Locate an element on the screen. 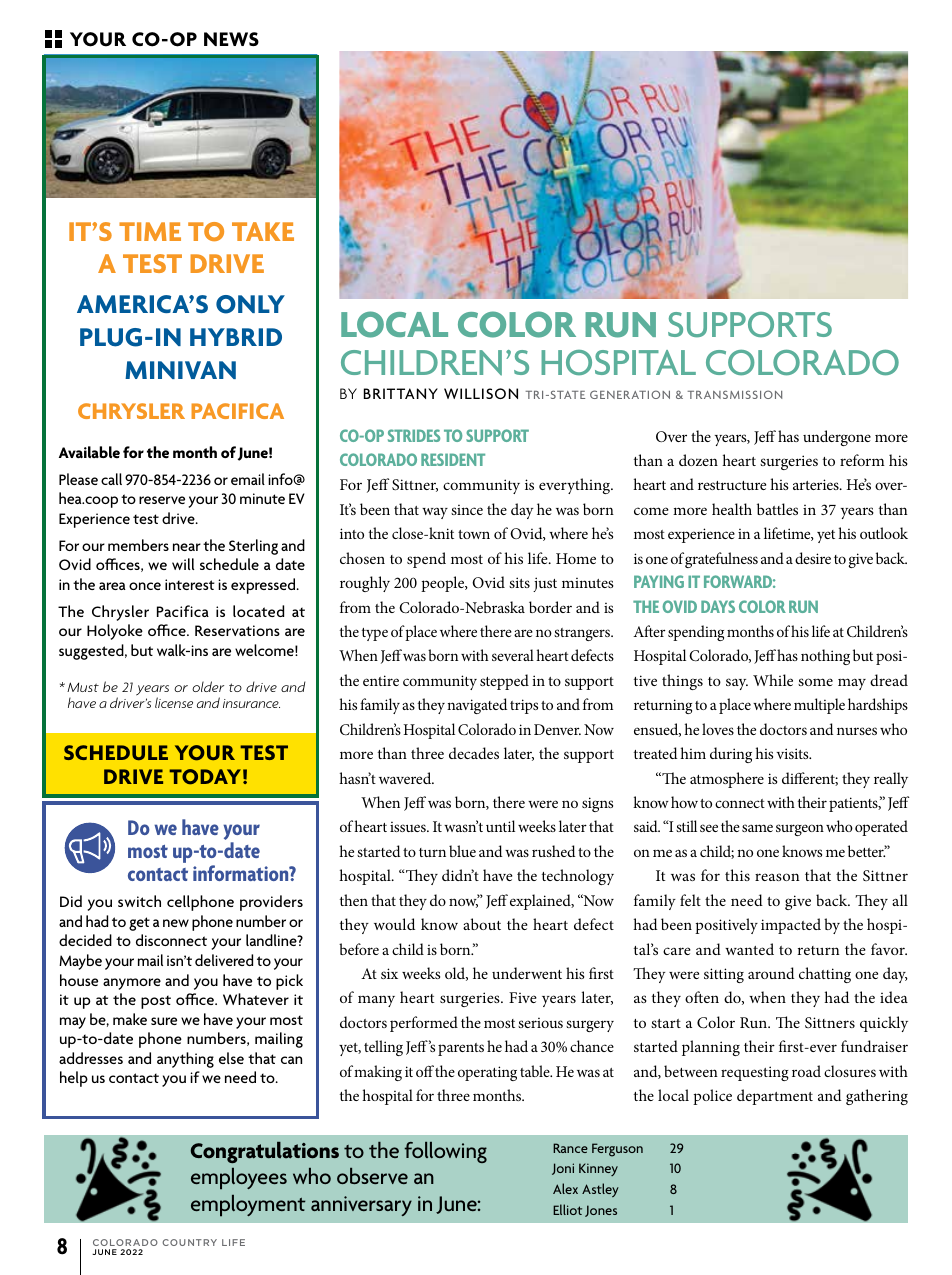 The width and height of the screenshot is (952, 1275). Holyoke is located at coordinates (115, 632).
